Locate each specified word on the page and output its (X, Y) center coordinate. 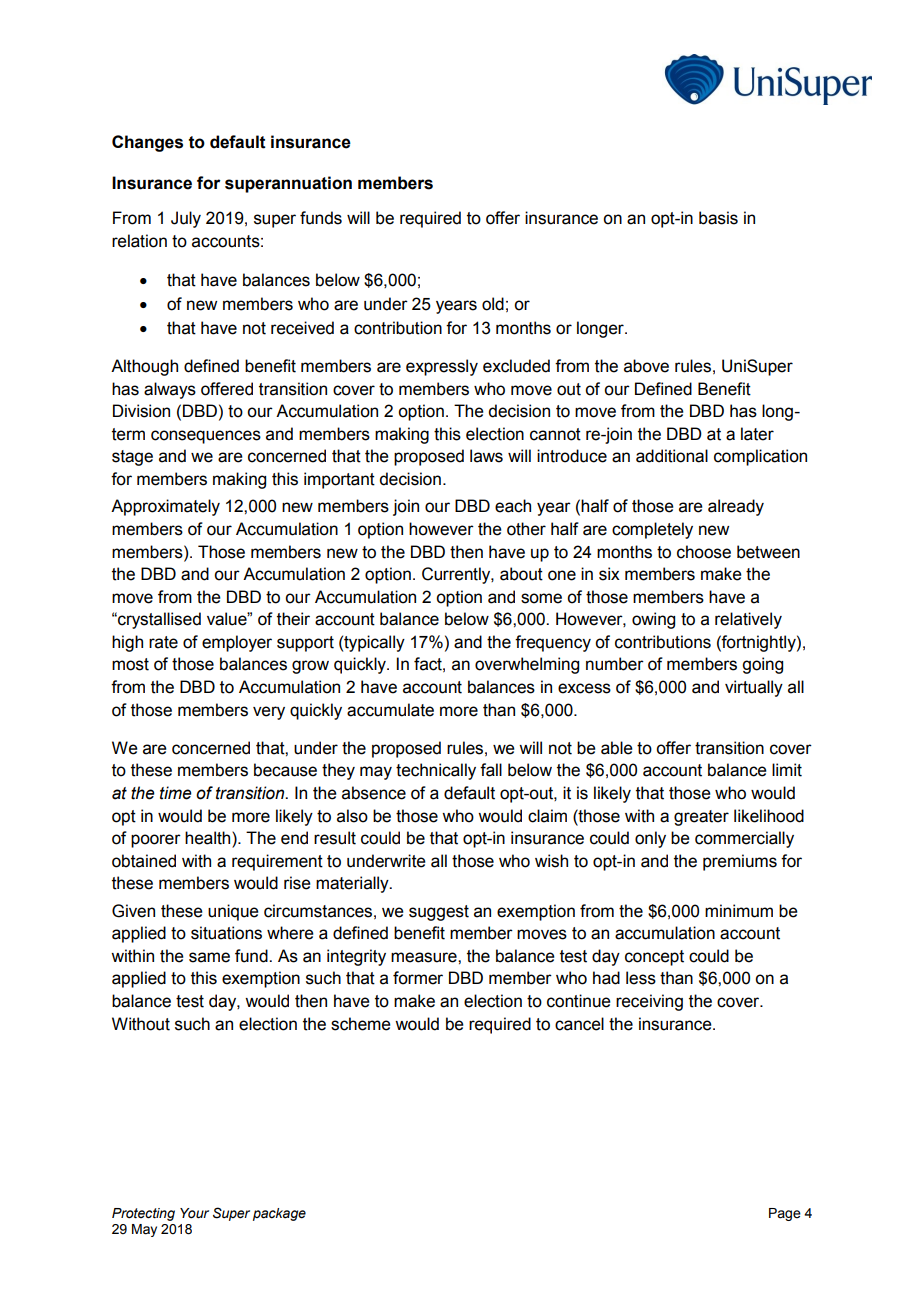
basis (718, 218)
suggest (439, 913)
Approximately (165, 507)
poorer (156, 841)
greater (701, 818)
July (186, 219)
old (493, 304)
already (736, 507)
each (513, 506)
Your (194, 1213)
